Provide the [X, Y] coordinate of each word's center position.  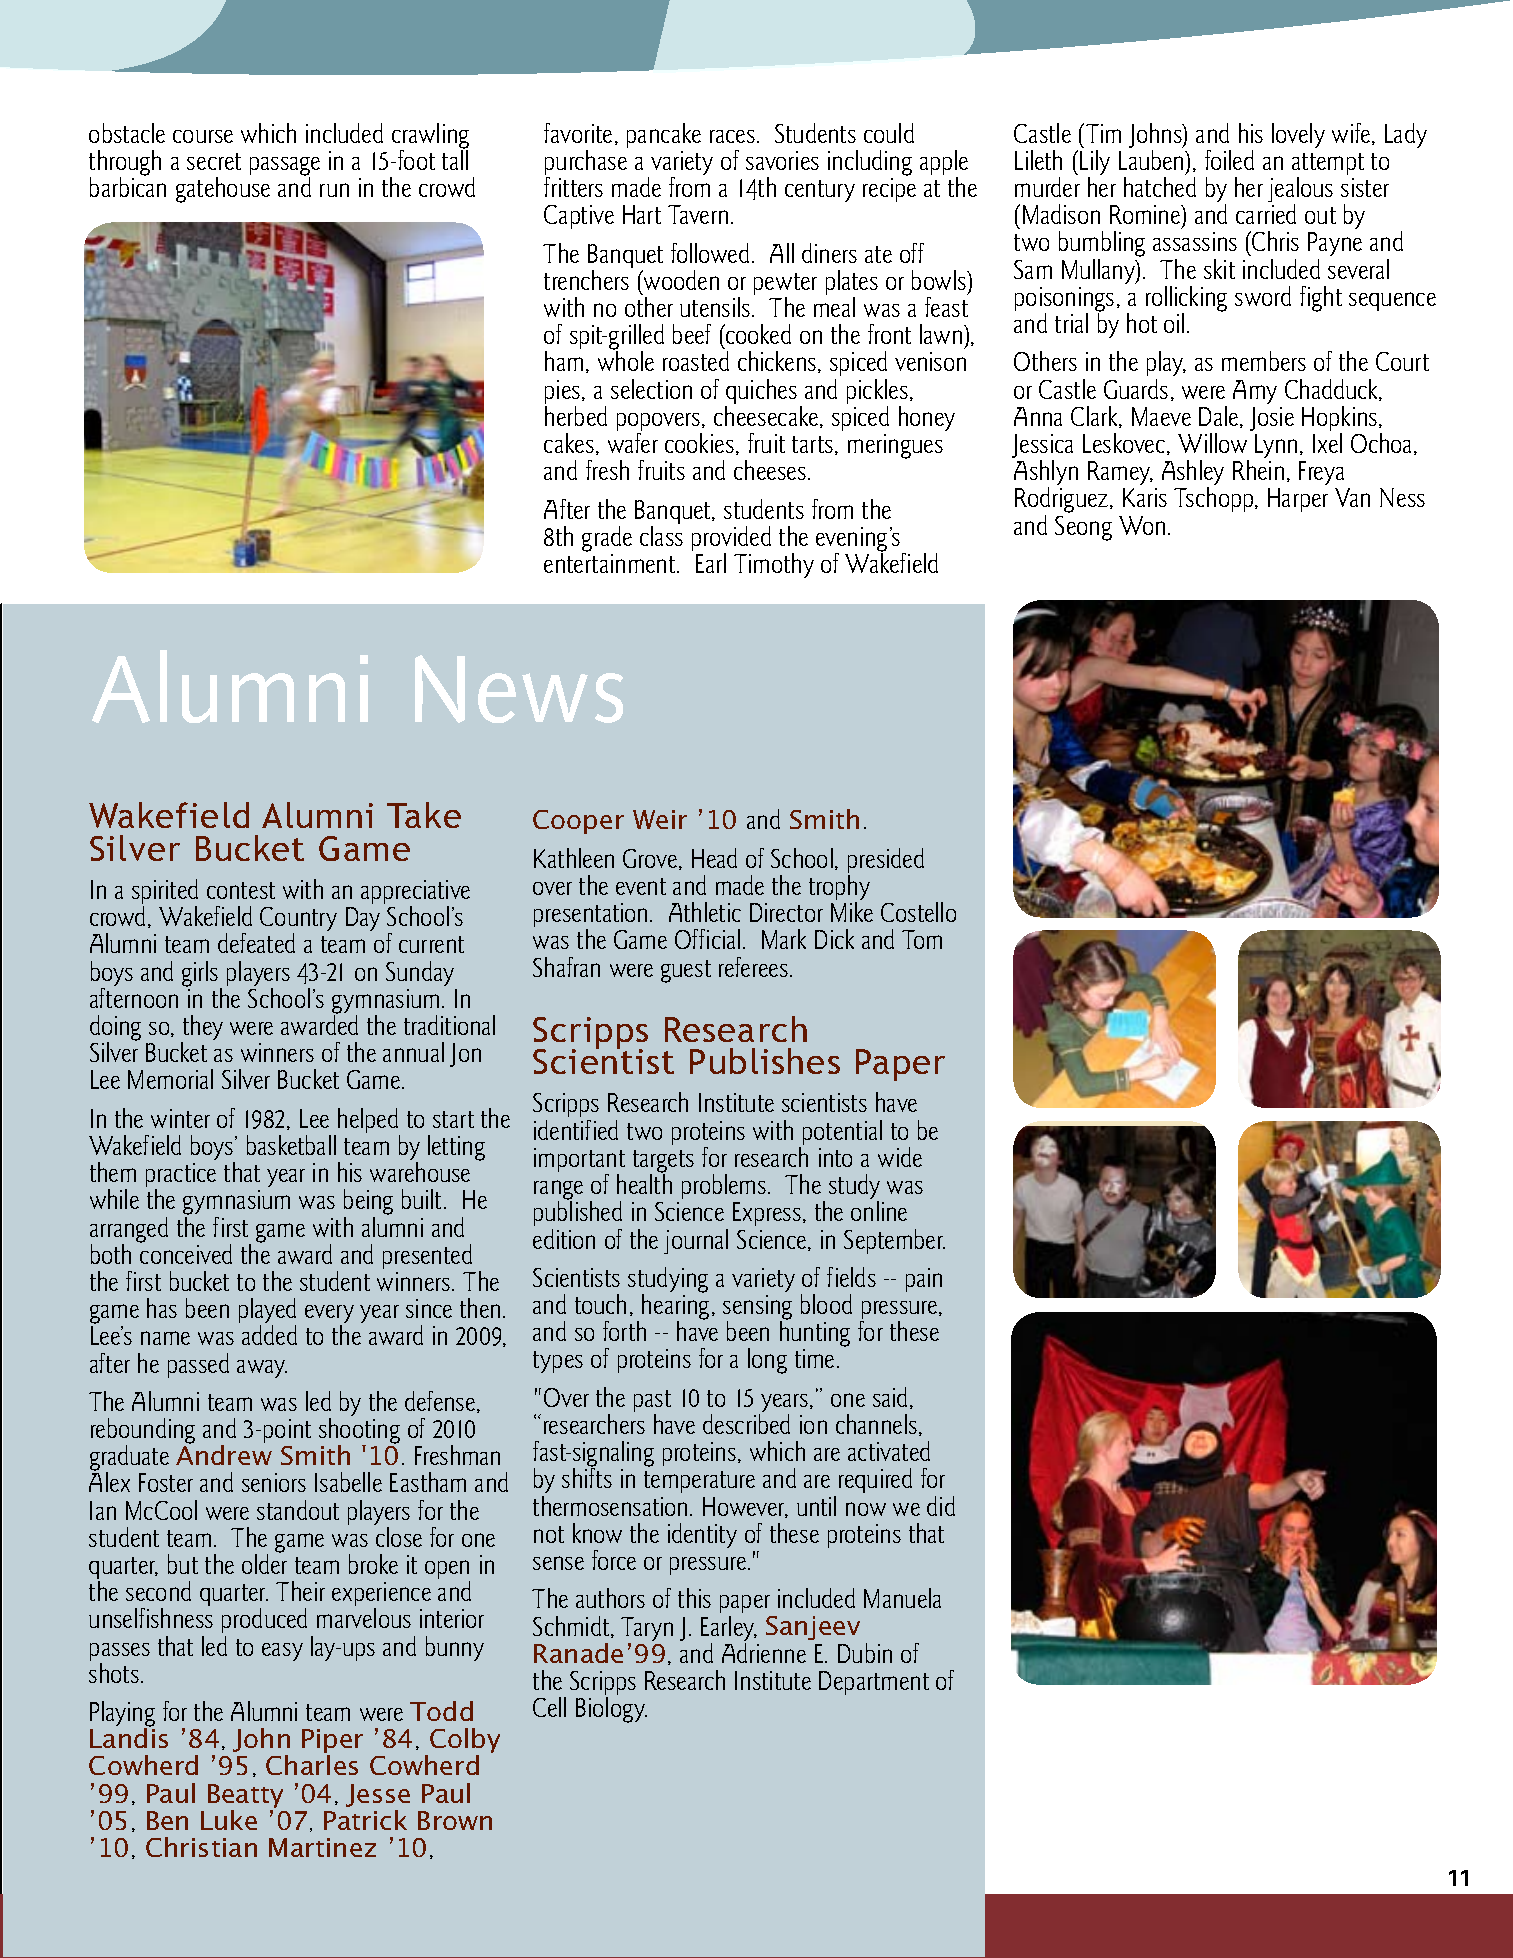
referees [753, 967]
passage [285, 167]
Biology [611, 1710]
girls [201, 975]
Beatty [245, 1796]
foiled [1229, 160]
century [820, 191]
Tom [922, 939]
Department [874, 1683]
